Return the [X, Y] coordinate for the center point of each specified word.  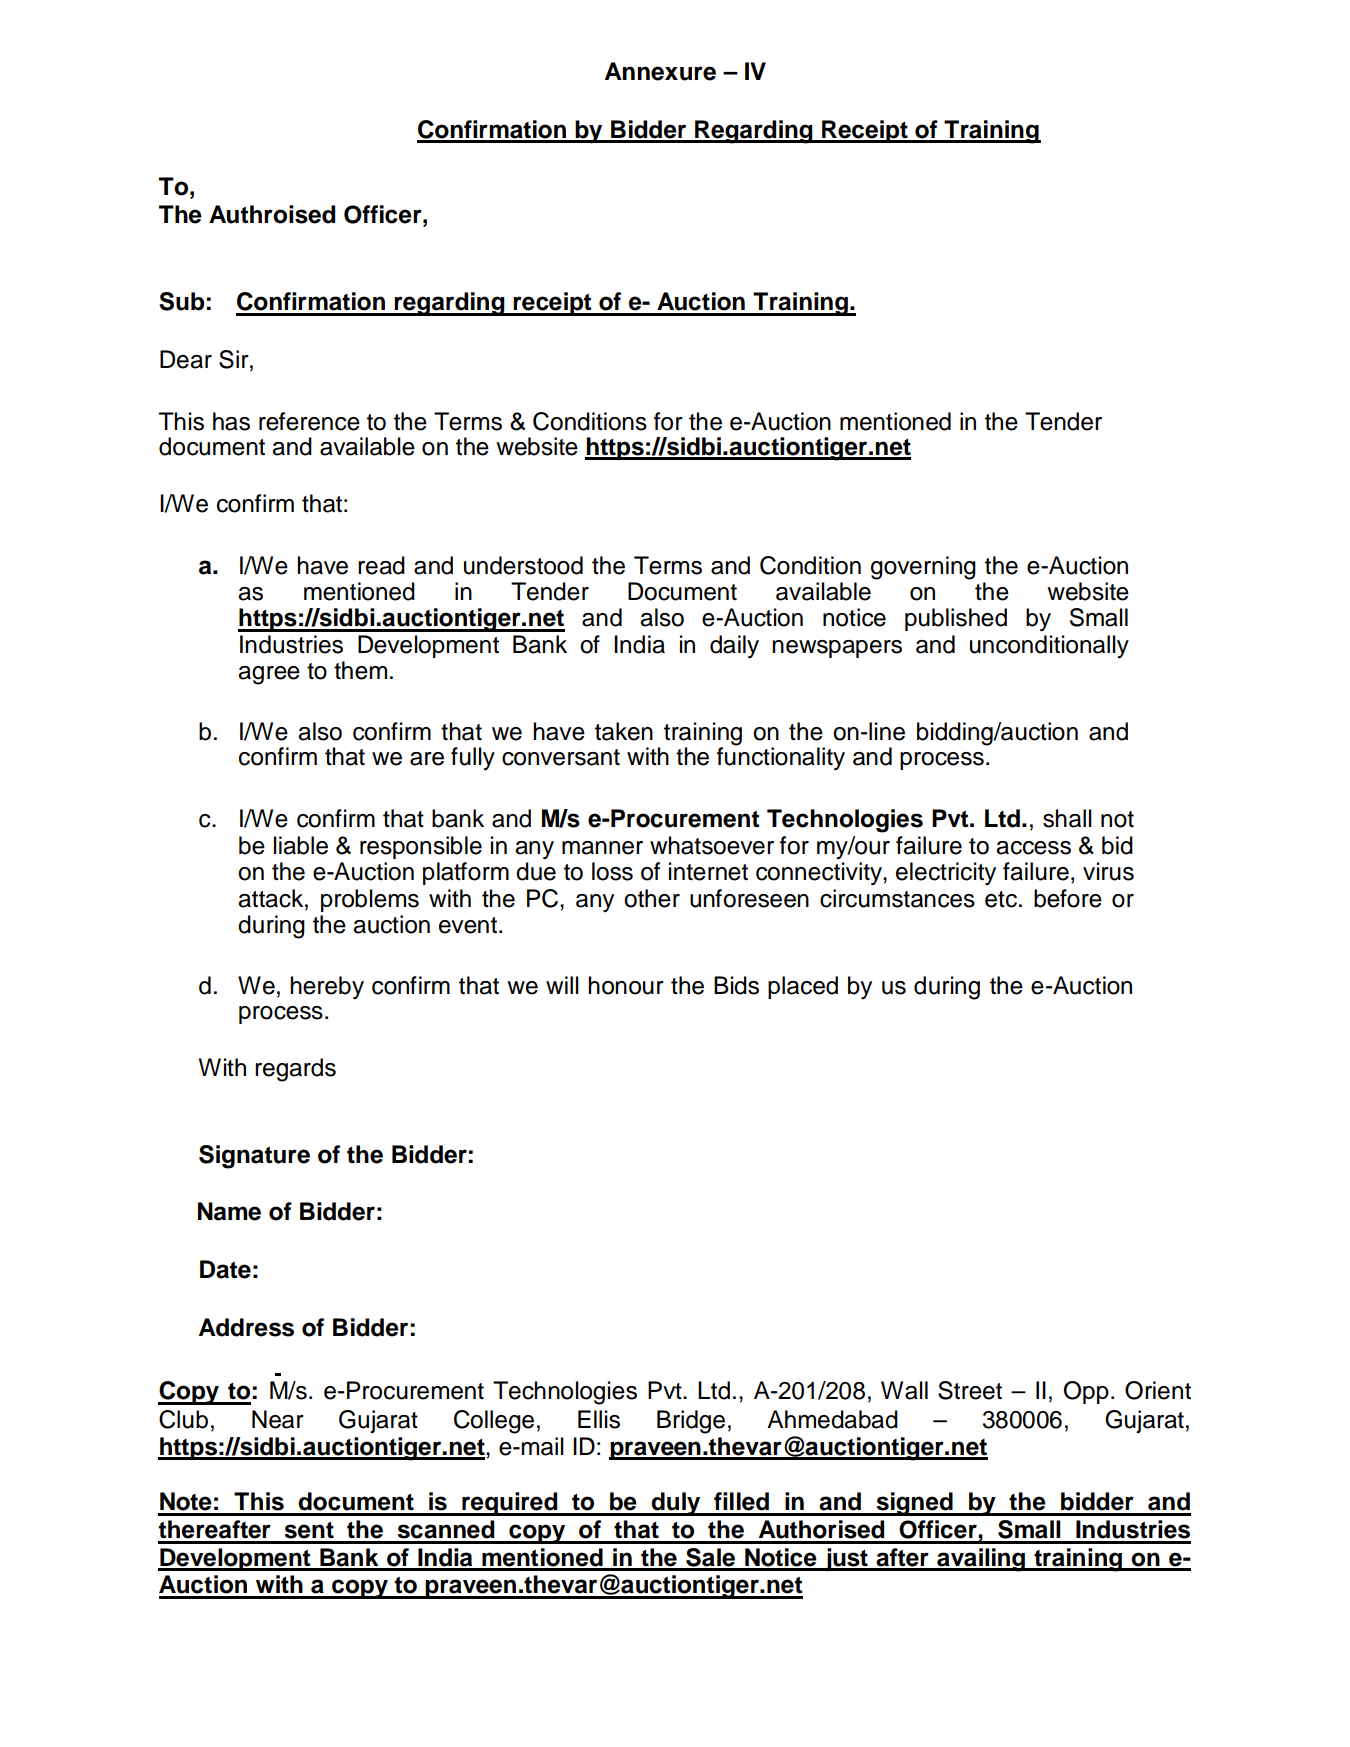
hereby [327, 988]
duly [676, 1504]
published [956, 619]
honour [626, 985]
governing [923, 568]
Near [278, 1419]
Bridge [691, 1422]
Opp [1086, 1392]
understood [523, 565]
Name [229, 1211]
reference [309, 421]
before [1068, 898]
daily [734, 647]
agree [269, 675]
